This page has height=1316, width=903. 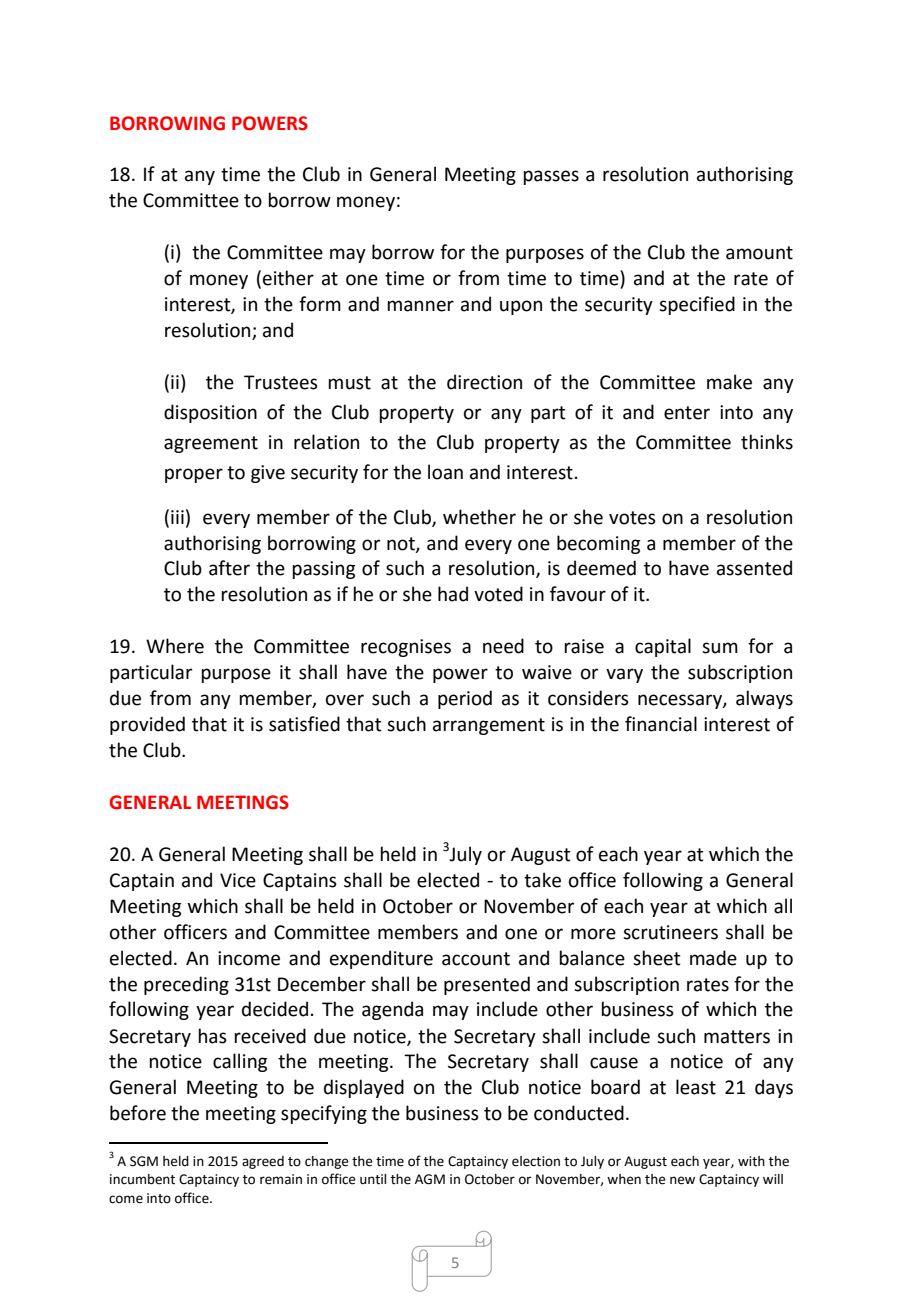 What do you see at coordinates (759, 253) in the page?
I see `amount` at bounding box center [759, 253].
